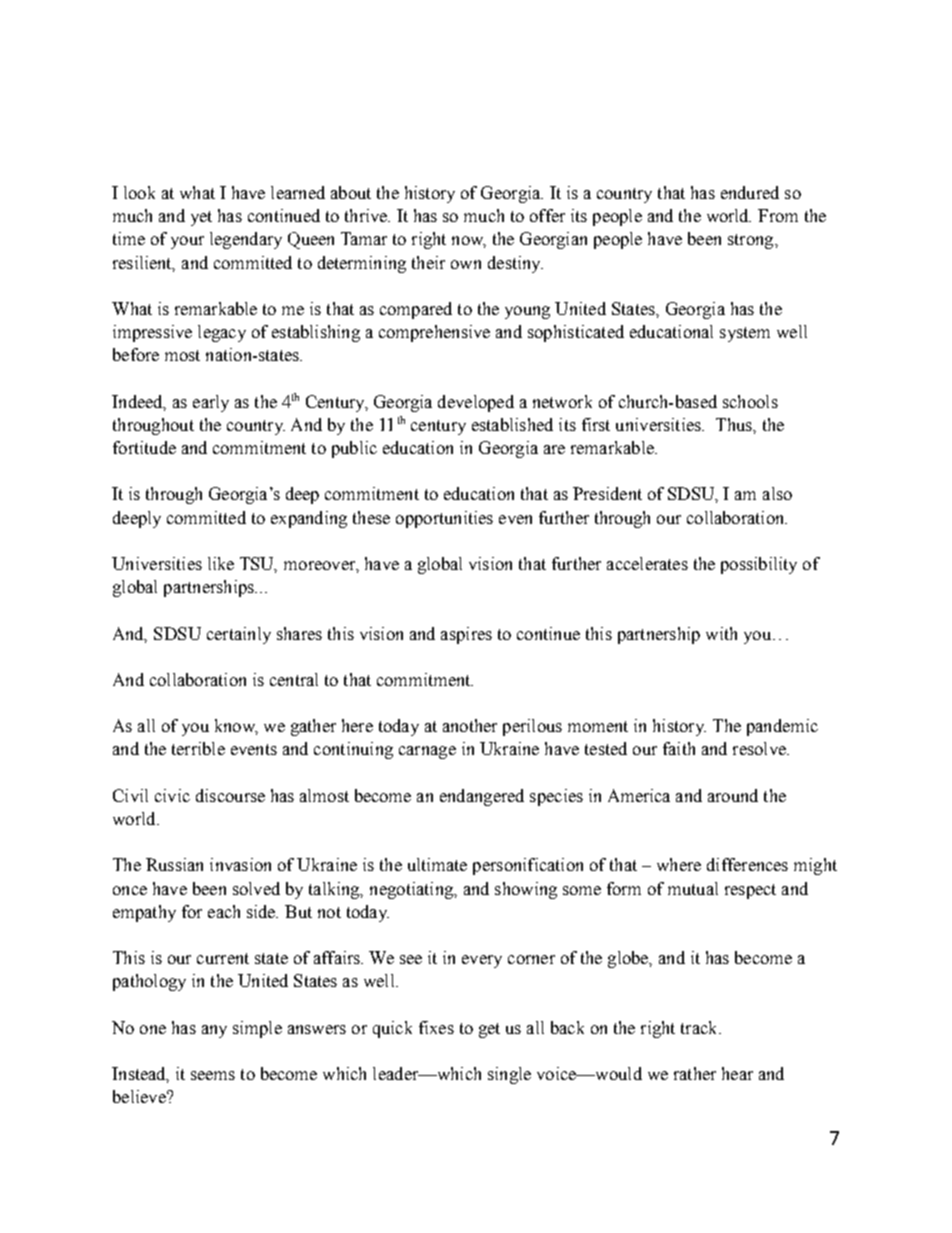 Image resolution: width=952 pixels, height=1233 pixels. What do you see at coordinates (214, 1031) in the screenshot?
I see `any` at bounding box center [214, 1031].
